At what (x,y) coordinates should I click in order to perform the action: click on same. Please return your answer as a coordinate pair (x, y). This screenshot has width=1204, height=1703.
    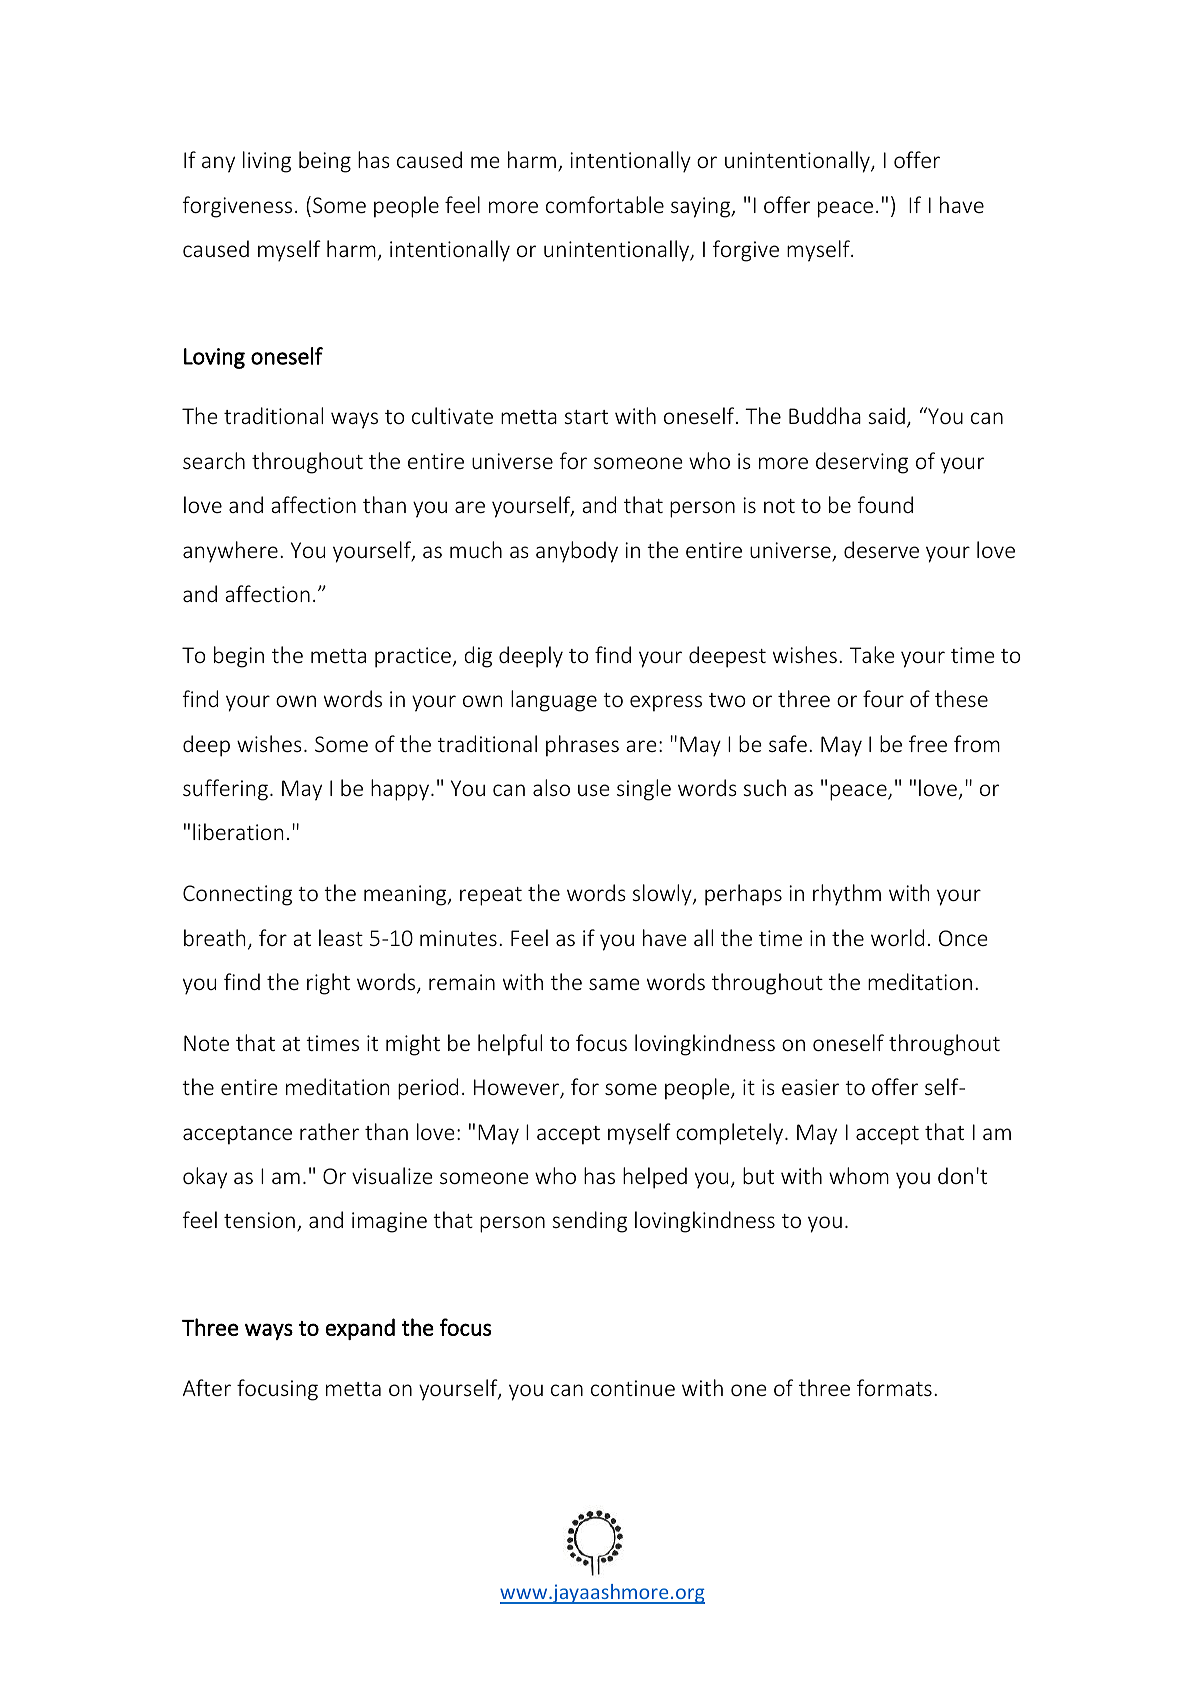
    Looking at the image, I should click on (614, 984).
